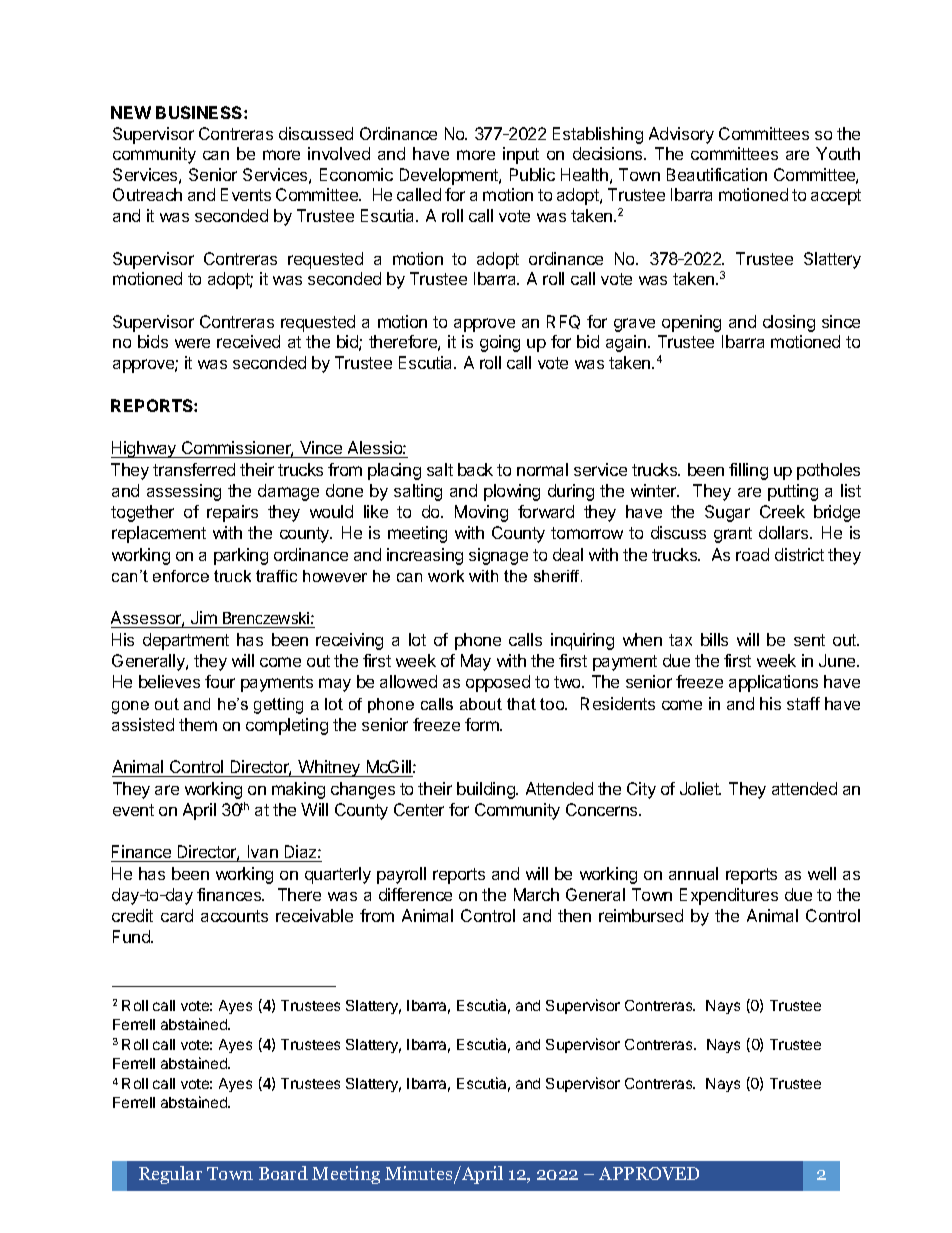  I want to click on transferred, so click(194, 469).
